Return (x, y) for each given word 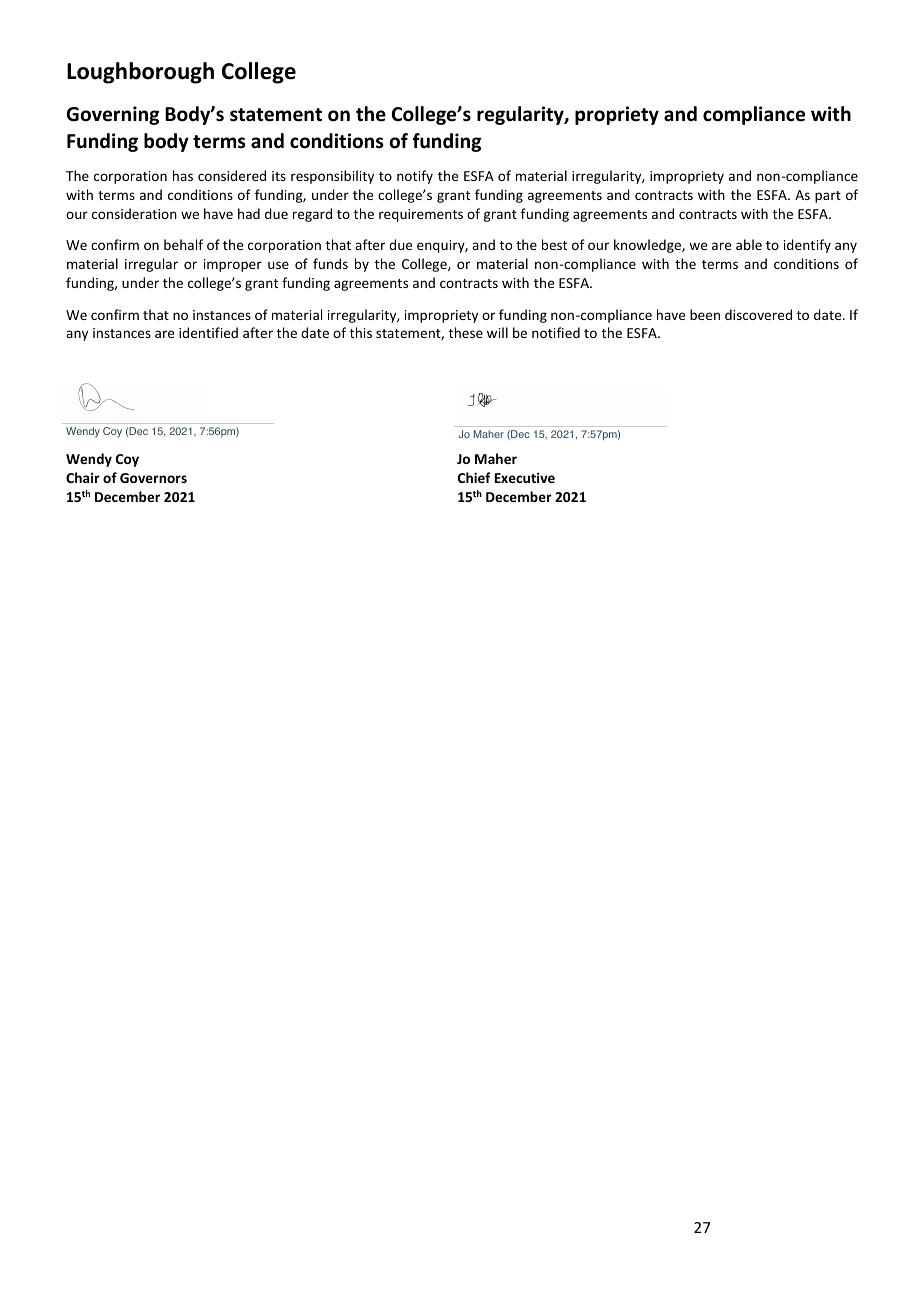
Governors (153, 478)
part (828, 197)
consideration (134, 213)
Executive (525, 477)
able (749, 244)
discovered (758, 314)
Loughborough (140, 73)
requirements (421, 215)
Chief (474, 477)
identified (208, 332)
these (466, 332)
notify (415, 177)
